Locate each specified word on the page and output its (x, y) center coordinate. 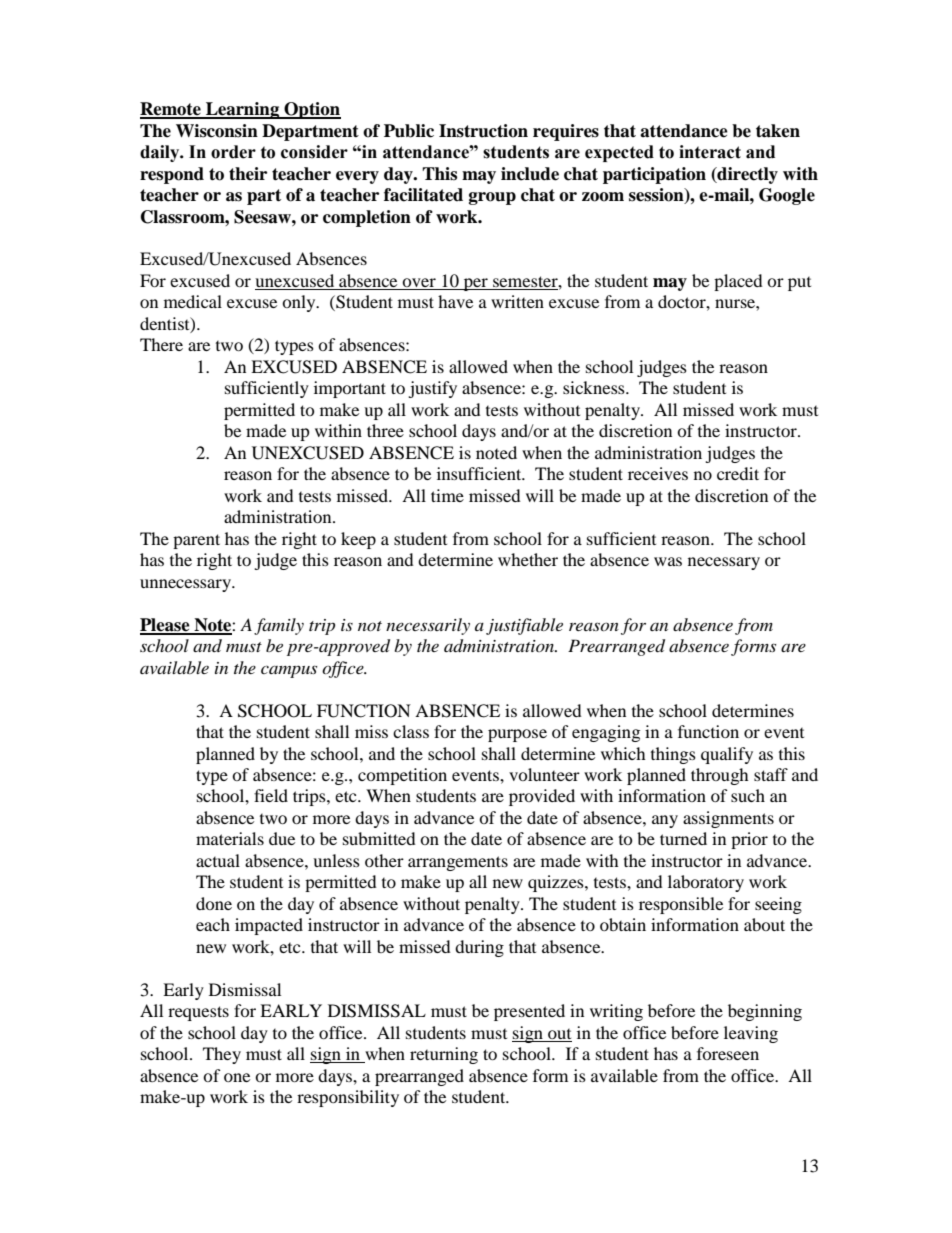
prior (749, 840)
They (222, 1055)
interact (710, 152)
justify (432, 389)
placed (738, 282)
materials (230, 838)
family (279, 626)
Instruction (483, 131)
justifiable (524, 626)
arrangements (458, 863)
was (668, 561)
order (233, 152)
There (161, 344)
